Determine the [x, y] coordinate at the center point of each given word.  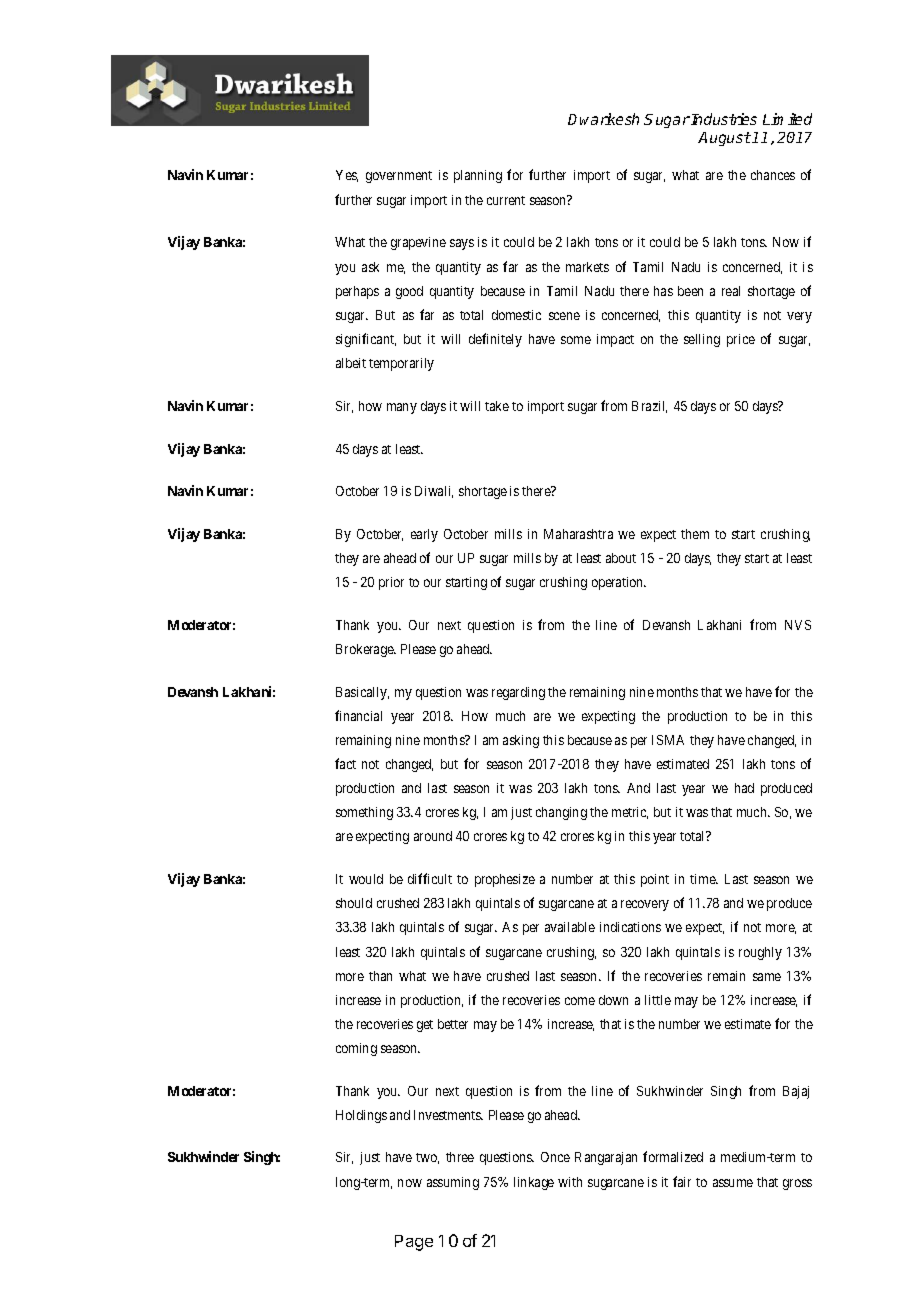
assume [733, 1183]
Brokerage [365, 650]
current [506, 200]
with [570, 1182]
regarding [518, 693]
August [724, 139]
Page [414, 1243]
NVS [798, 625]
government [399, 177]
